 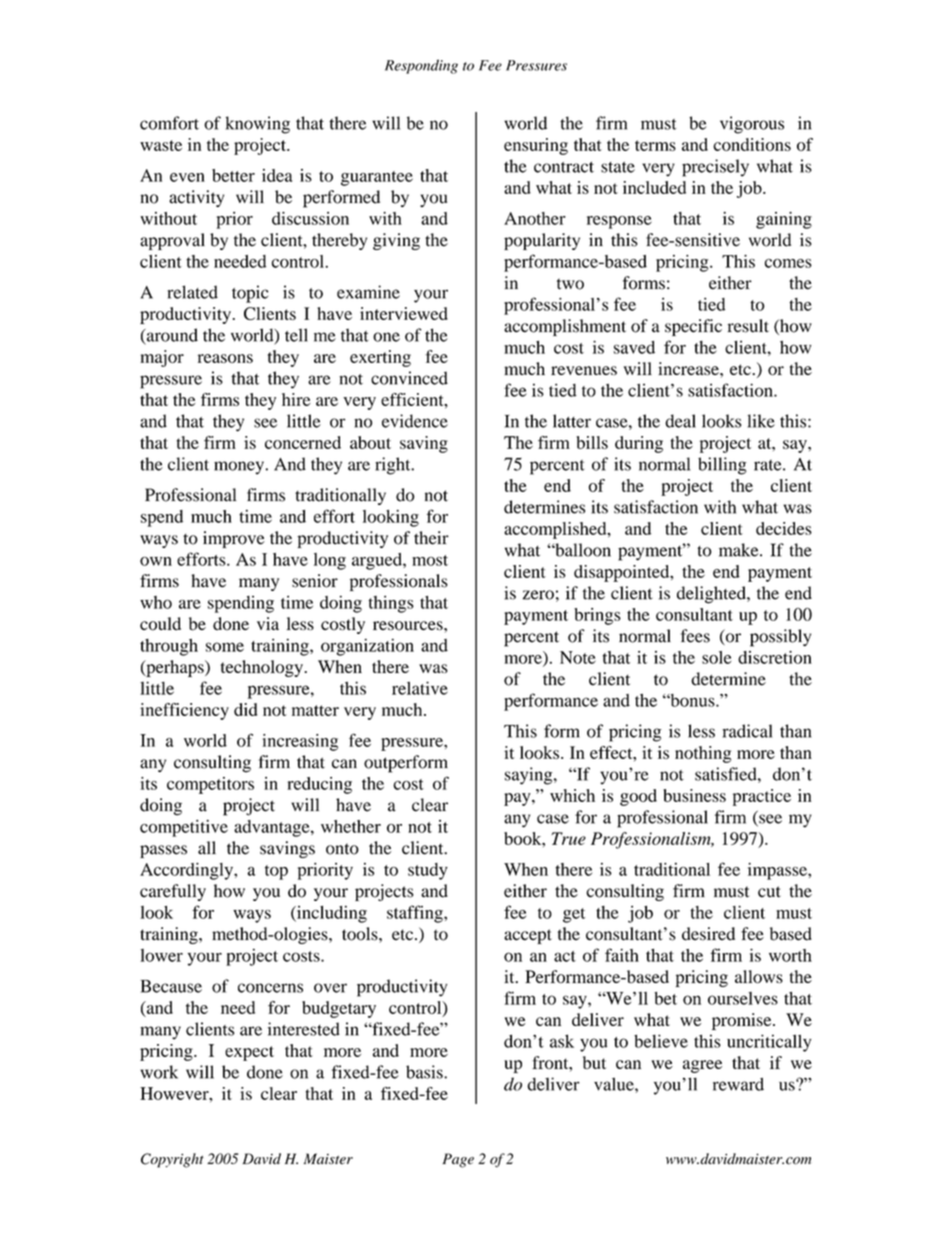 I want to click on via, so click(x=268, y=623).
